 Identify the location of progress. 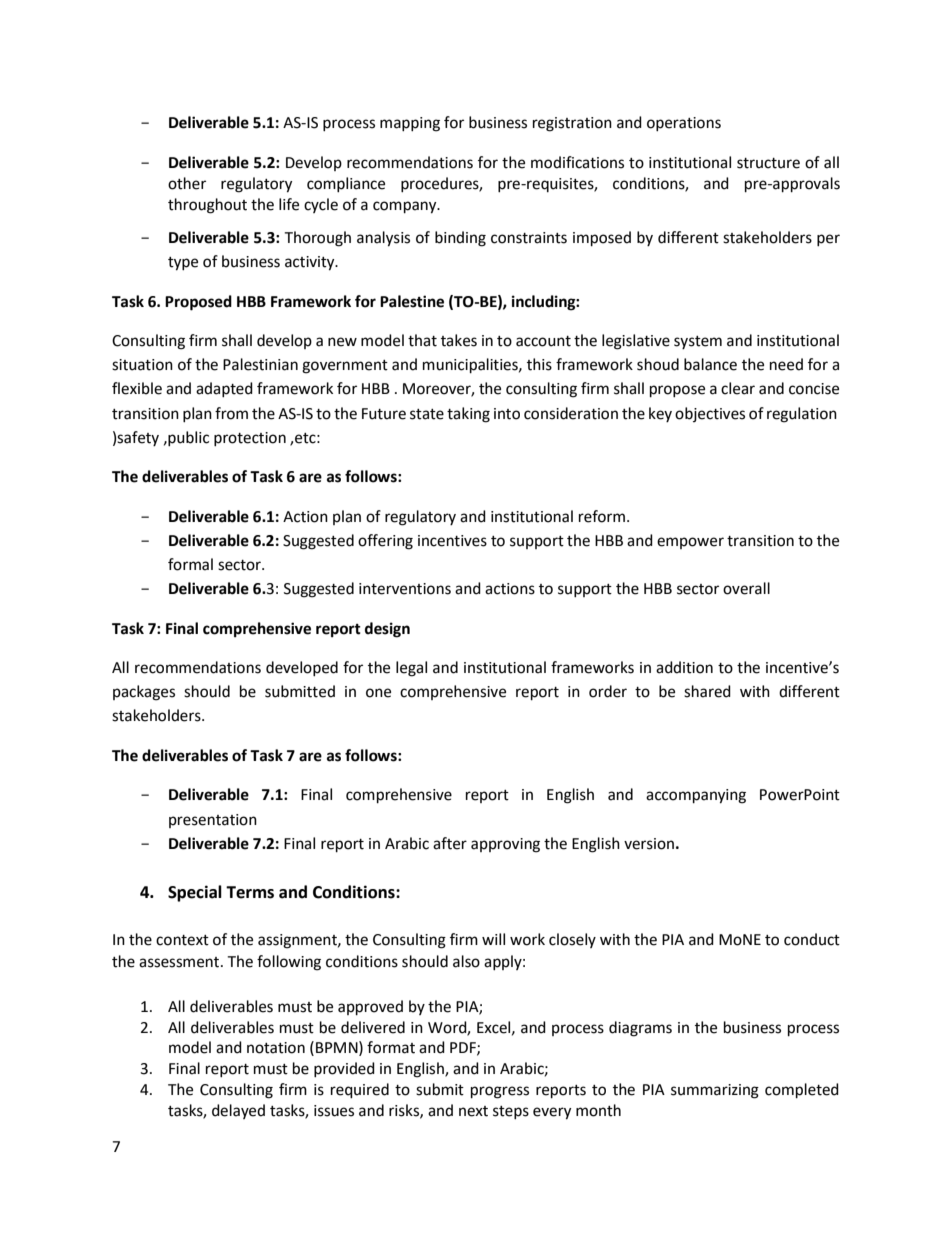
(500, 1092).
